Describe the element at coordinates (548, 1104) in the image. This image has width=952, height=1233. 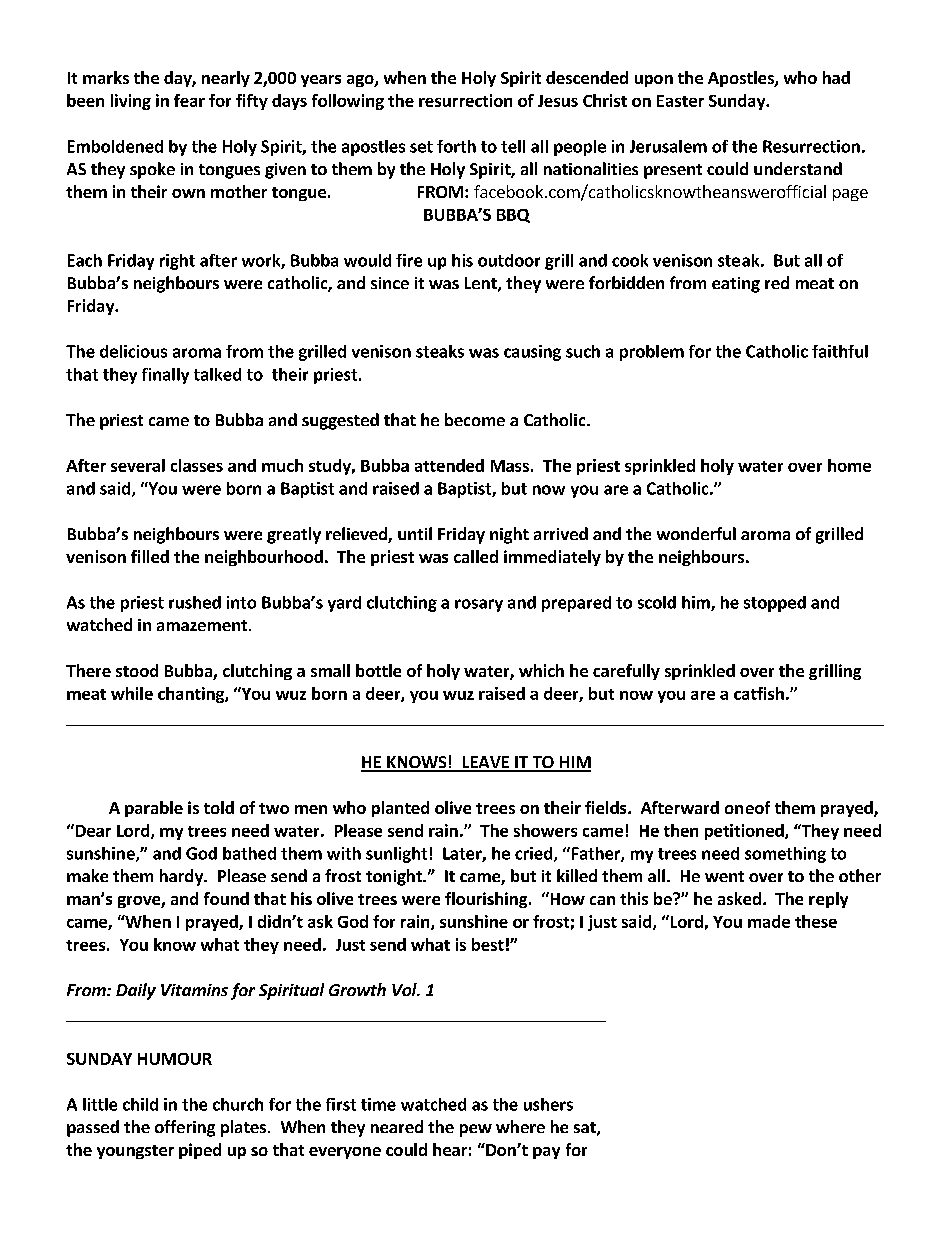
I see `ushers` at that location.
